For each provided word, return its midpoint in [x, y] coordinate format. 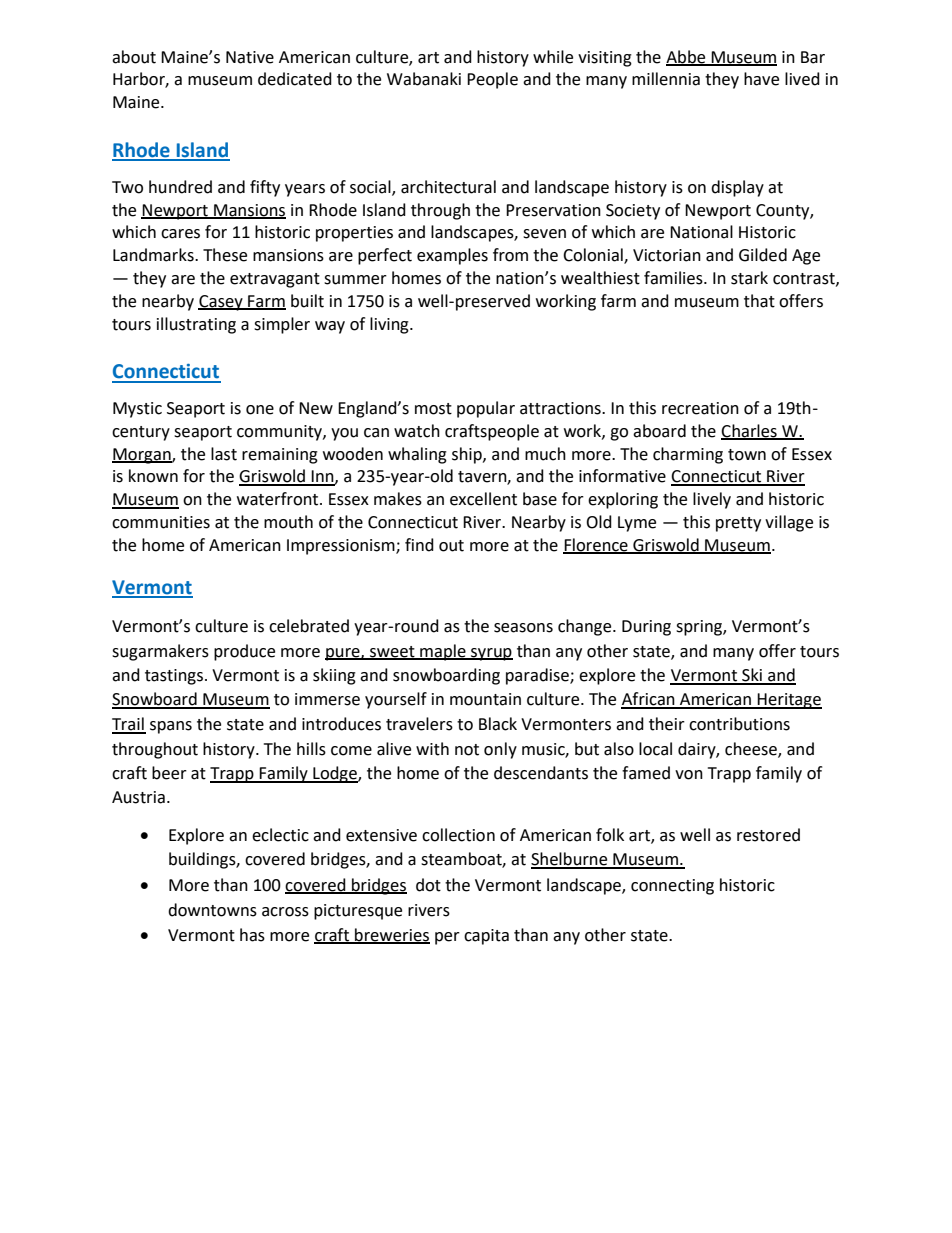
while [553, 57]
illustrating [196, 325]
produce [244, 652]
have [761, 79]
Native [250, 57]
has [252, 935]
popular [486, 409]
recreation [700, 408]
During [646, 628]
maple [443, 652]
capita [486, 937]
